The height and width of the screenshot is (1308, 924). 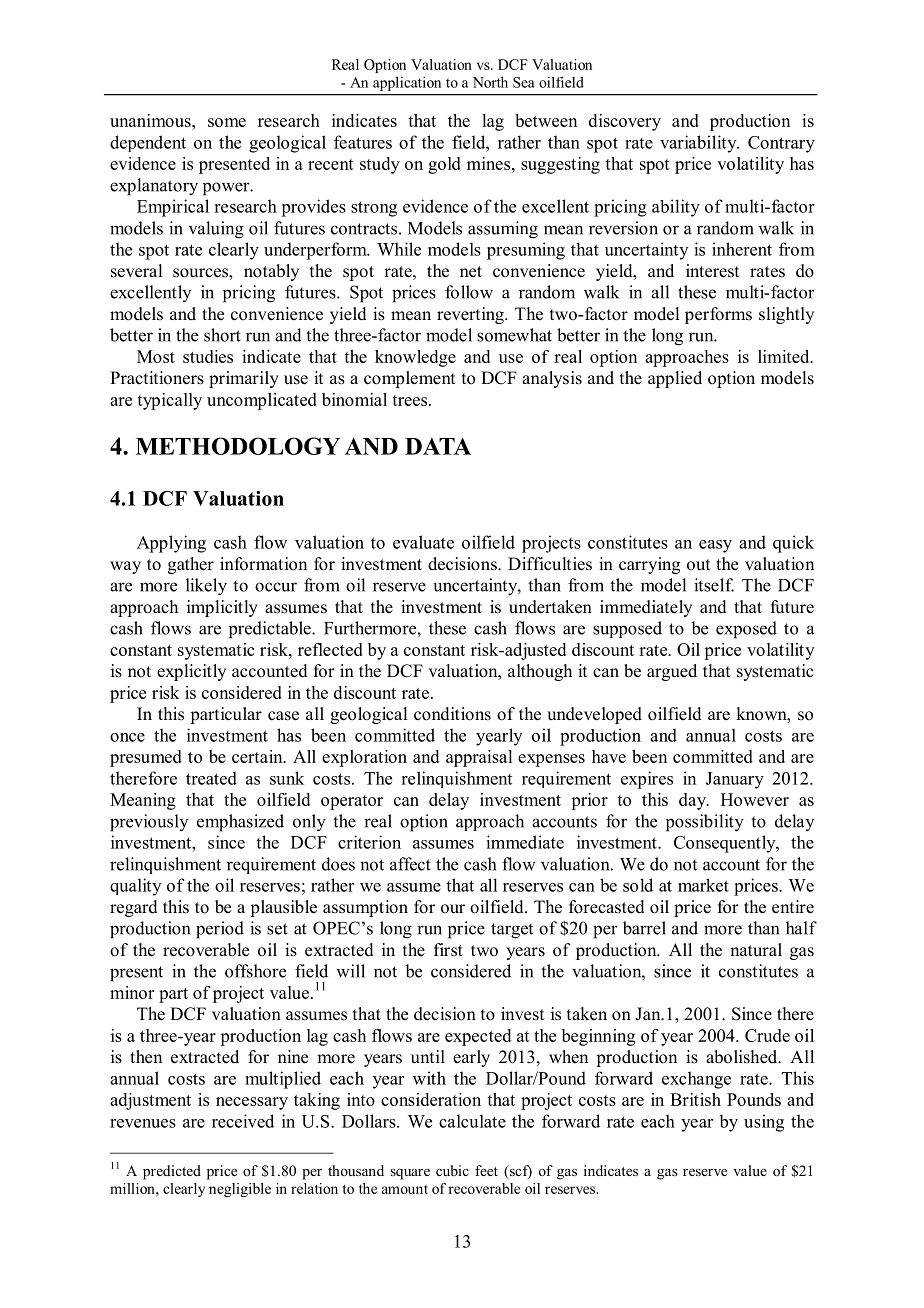 What do you see at coordinates (452, 1170) in the screenshot?
I see `cubic` at bounding box center [452, 1170].
